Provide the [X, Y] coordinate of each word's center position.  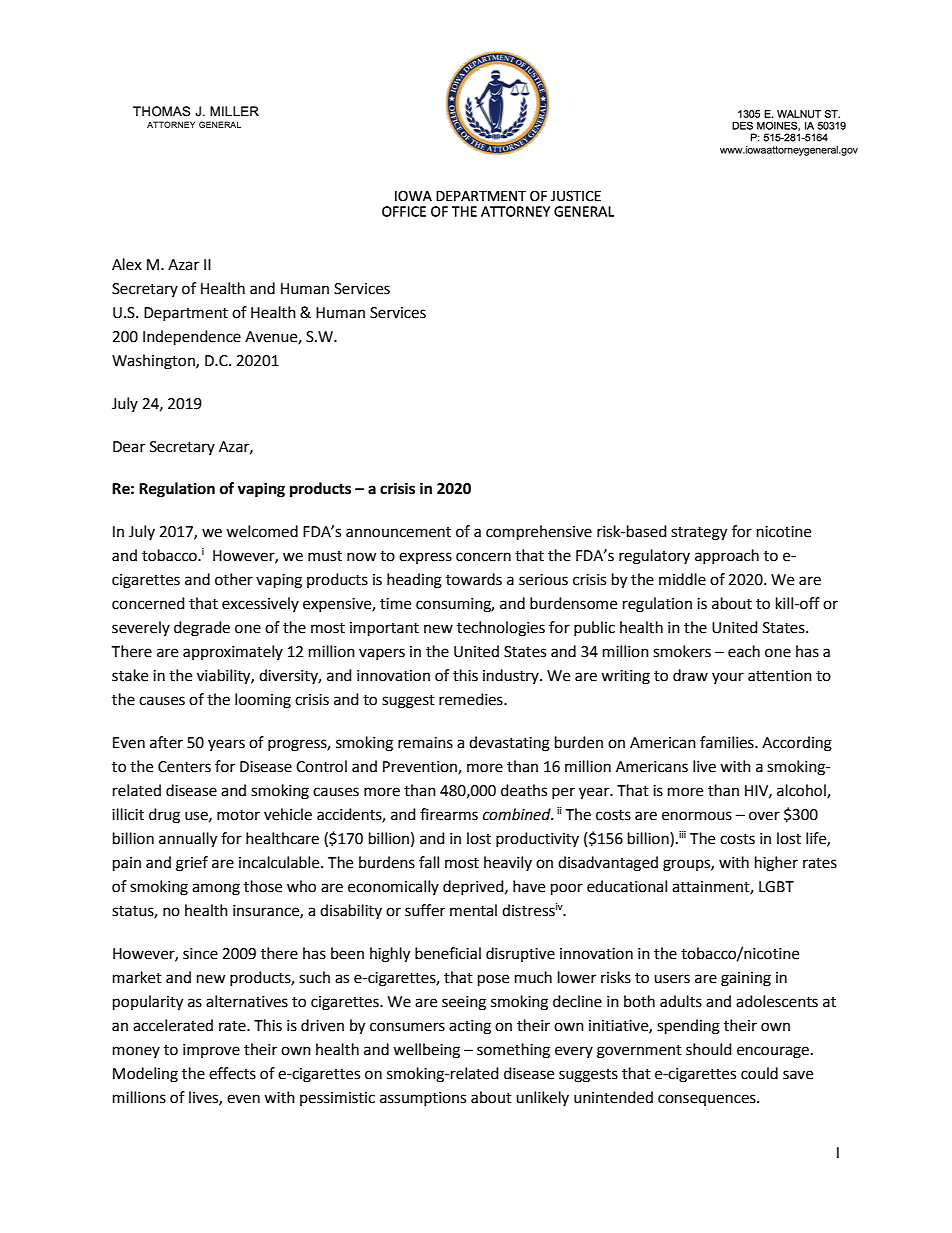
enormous [697, 816]
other [234, 579]
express [425, 558]
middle [682, 579]
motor [238, 815]
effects [232, 1073]
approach [727, 556]
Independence [192, 338]
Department [186, 314]
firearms [449, 814]
